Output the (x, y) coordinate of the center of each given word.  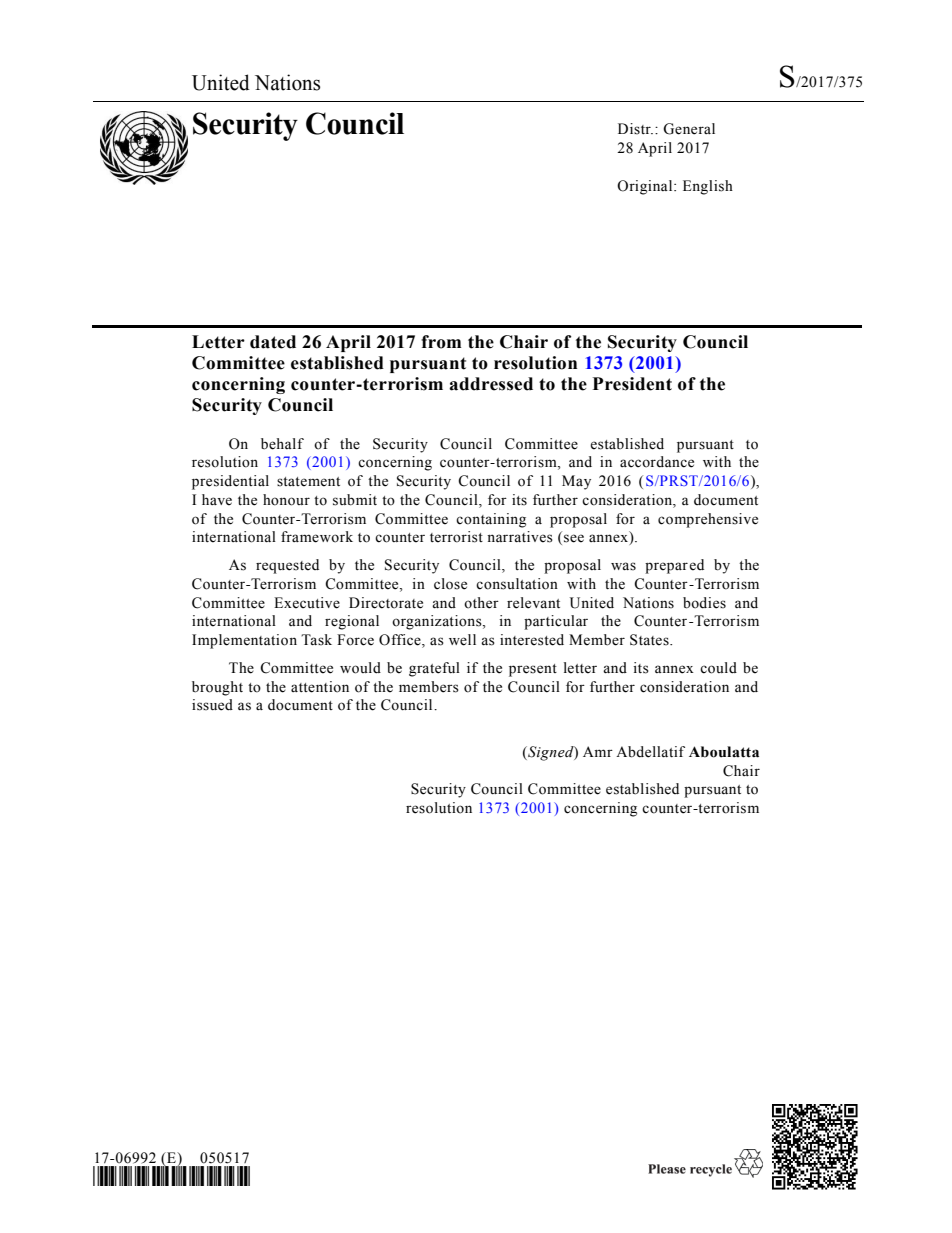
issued (212, 705)
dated (273, 342)
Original (646, 187)
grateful (434, 669)
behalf (282, 444)
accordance (657, 462)
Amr (598, 751)
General (689, 129)
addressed (491, 384)
